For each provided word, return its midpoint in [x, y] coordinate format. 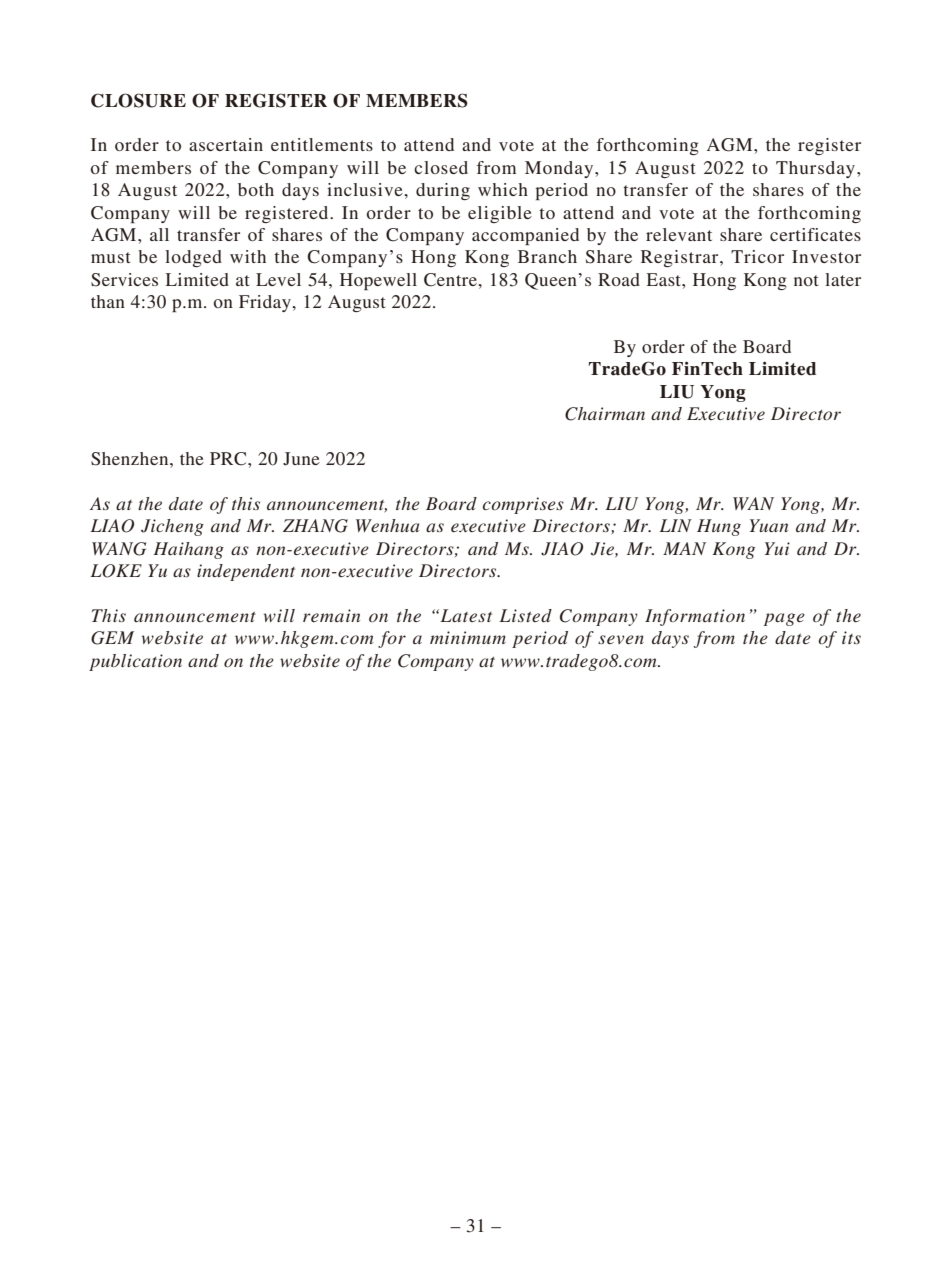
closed [441, 167]
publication [135, 662]
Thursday [817, 169]
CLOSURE [138, 100]
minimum [468, 637]
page [784, 619]
